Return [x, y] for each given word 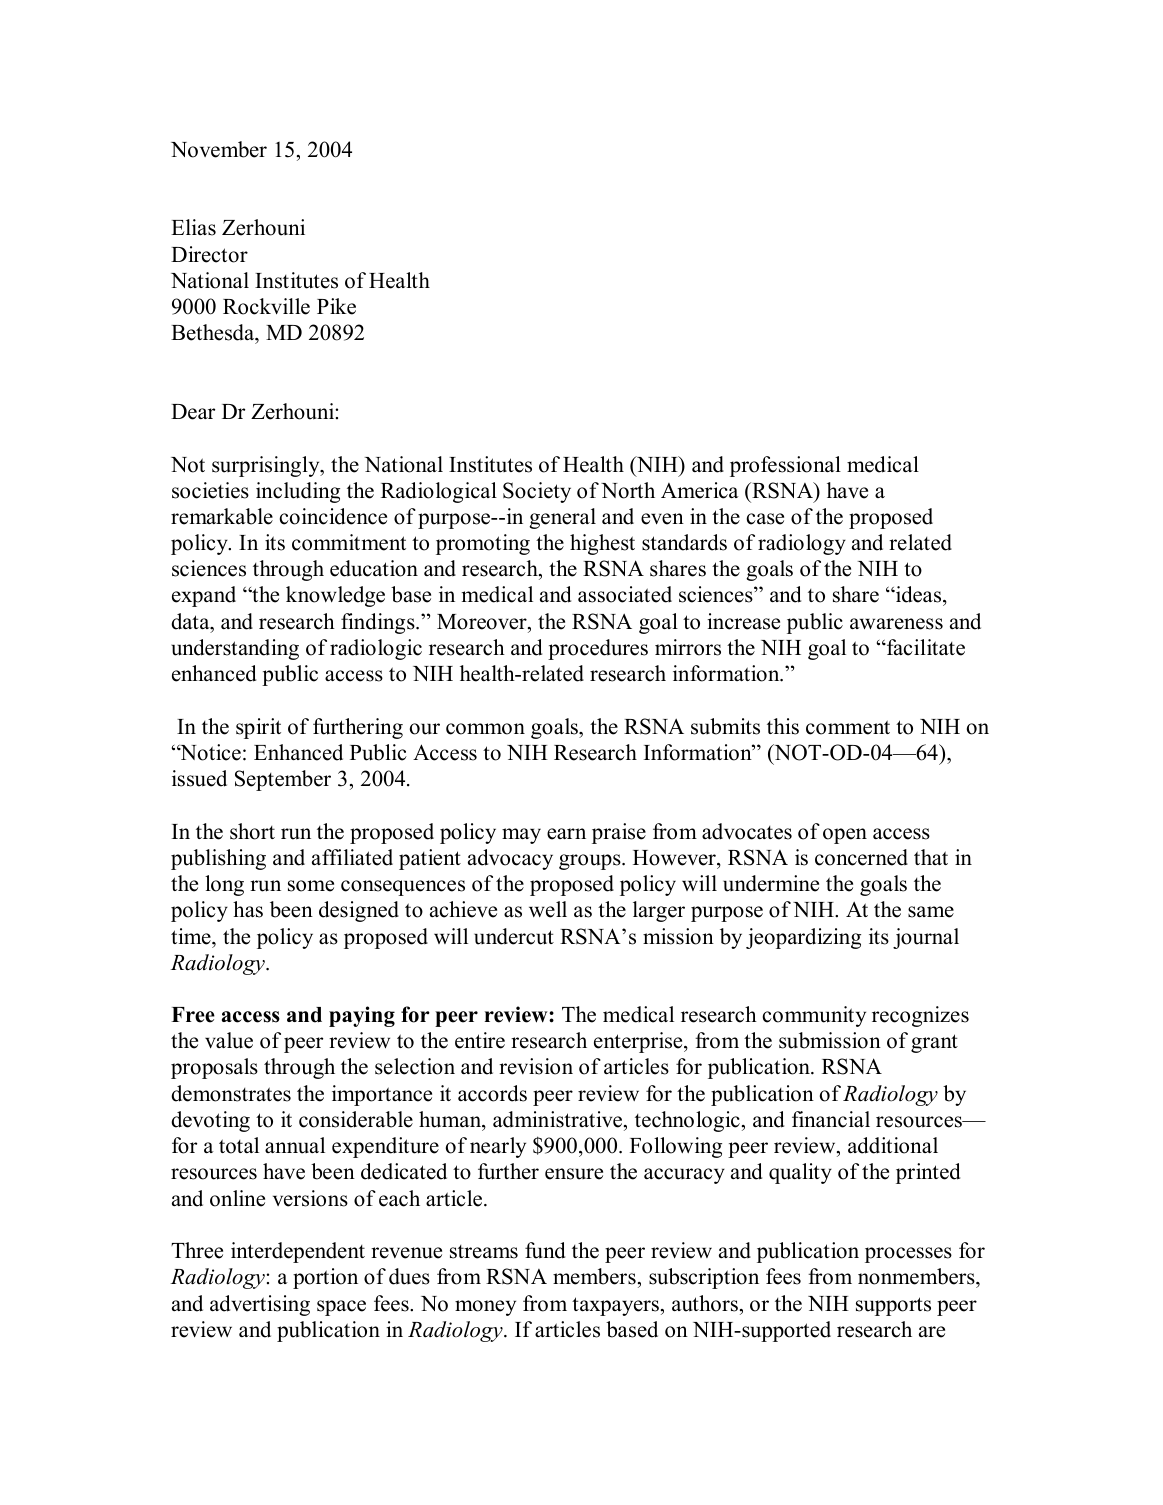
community [814, 1016]
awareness [896, 624]
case [765, 519]
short [252, 831]
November [219, 149]
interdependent [298, 1252]
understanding [235, 649]
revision [536, 1066]
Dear [193, 412]
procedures [598, 649]
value [229, 1040]
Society [537, 492]
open [845, 836]
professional [785, 466]
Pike [336, 306]
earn [566, 834]
